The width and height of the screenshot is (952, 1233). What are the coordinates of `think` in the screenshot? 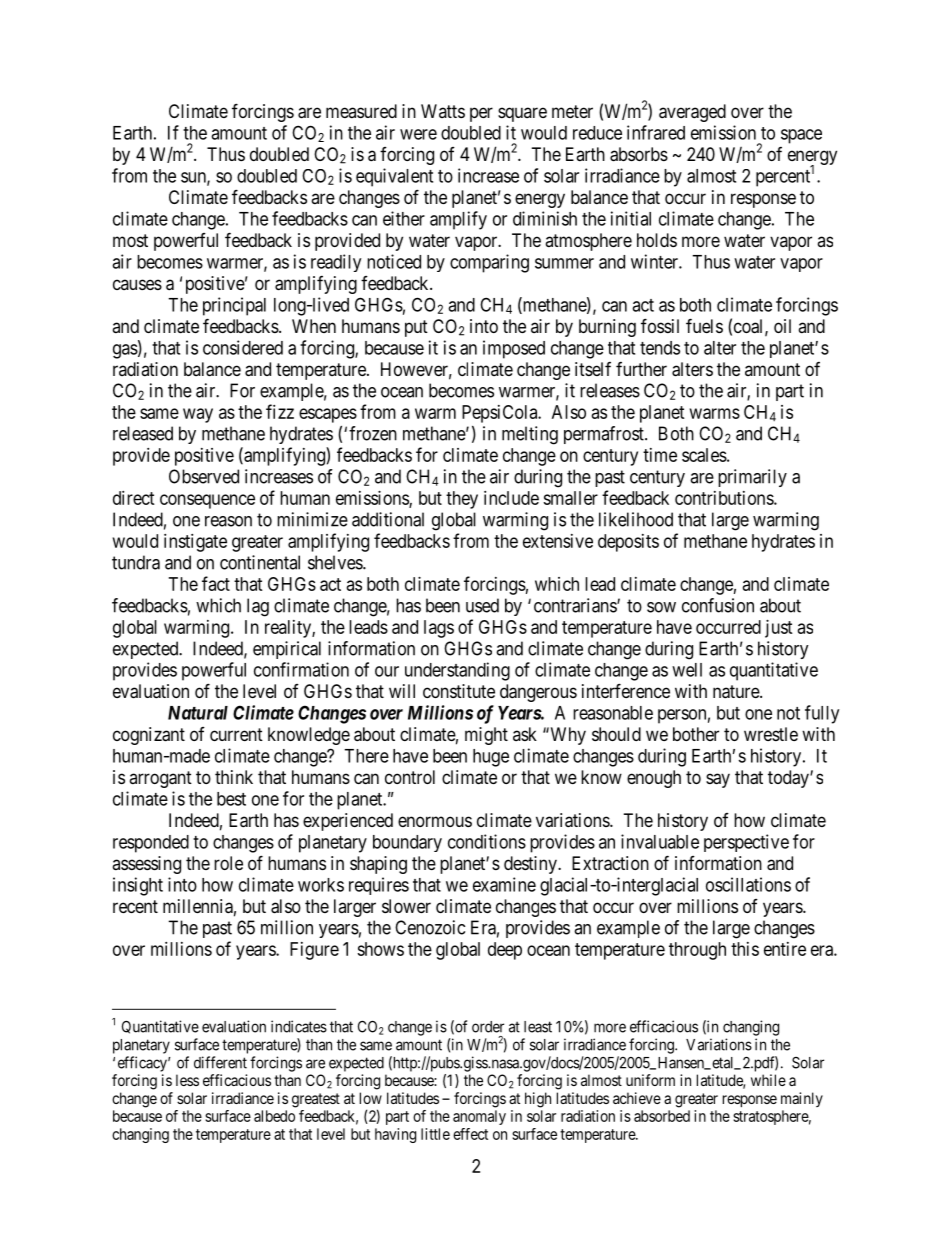 It's located at (234, 777).
